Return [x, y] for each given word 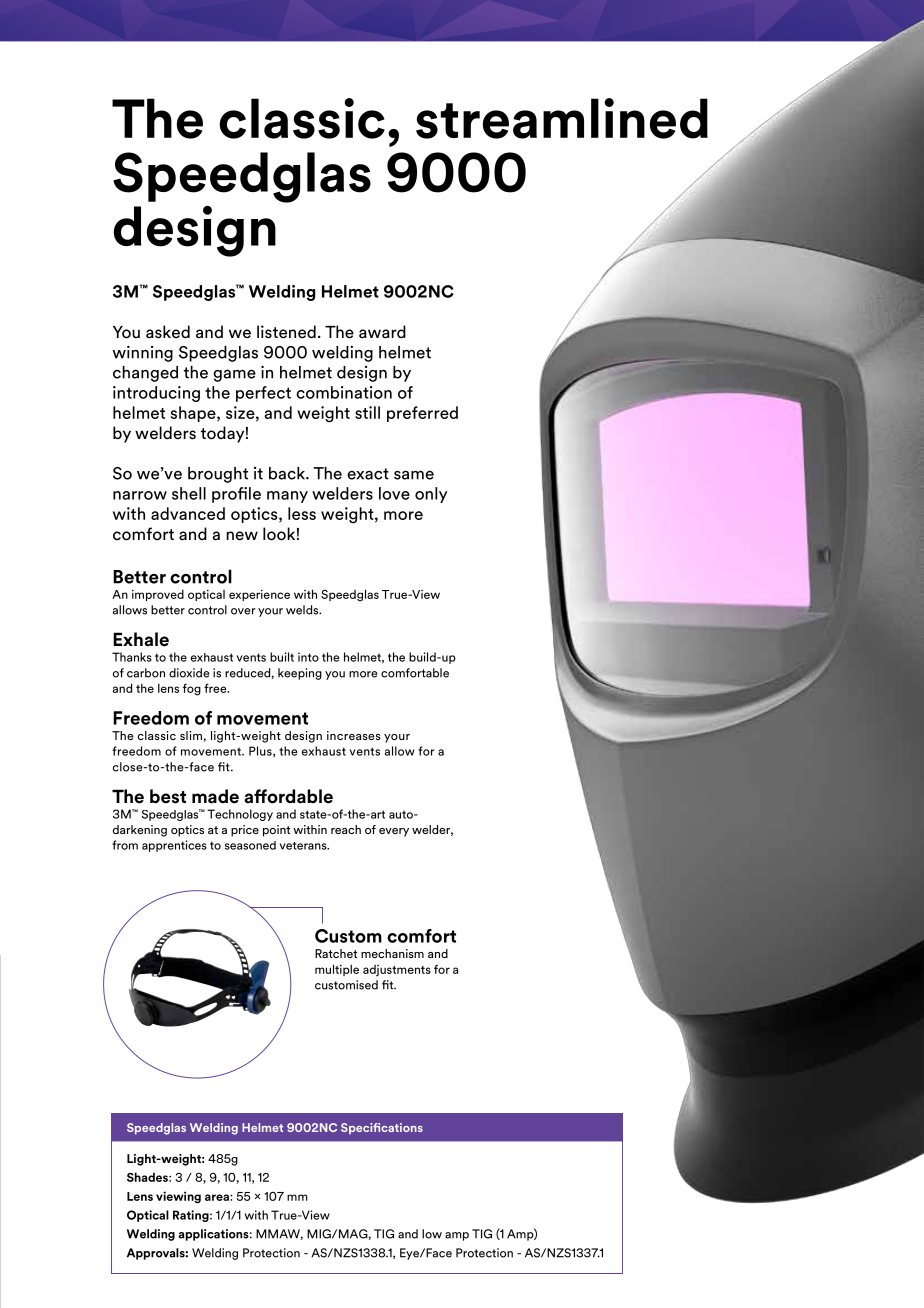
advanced [188, 513]
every [394, 832]
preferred [422, 414]
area [218, 1197]
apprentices [174, 846]
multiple [337, 970]
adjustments [397, 971]
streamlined [562, 118]
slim [191, 735]
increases [354, 735]
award [382, 331]
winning [143, 354]
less [302, 513]
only [431, 495]
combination [344, 392]
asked [168, 332]
